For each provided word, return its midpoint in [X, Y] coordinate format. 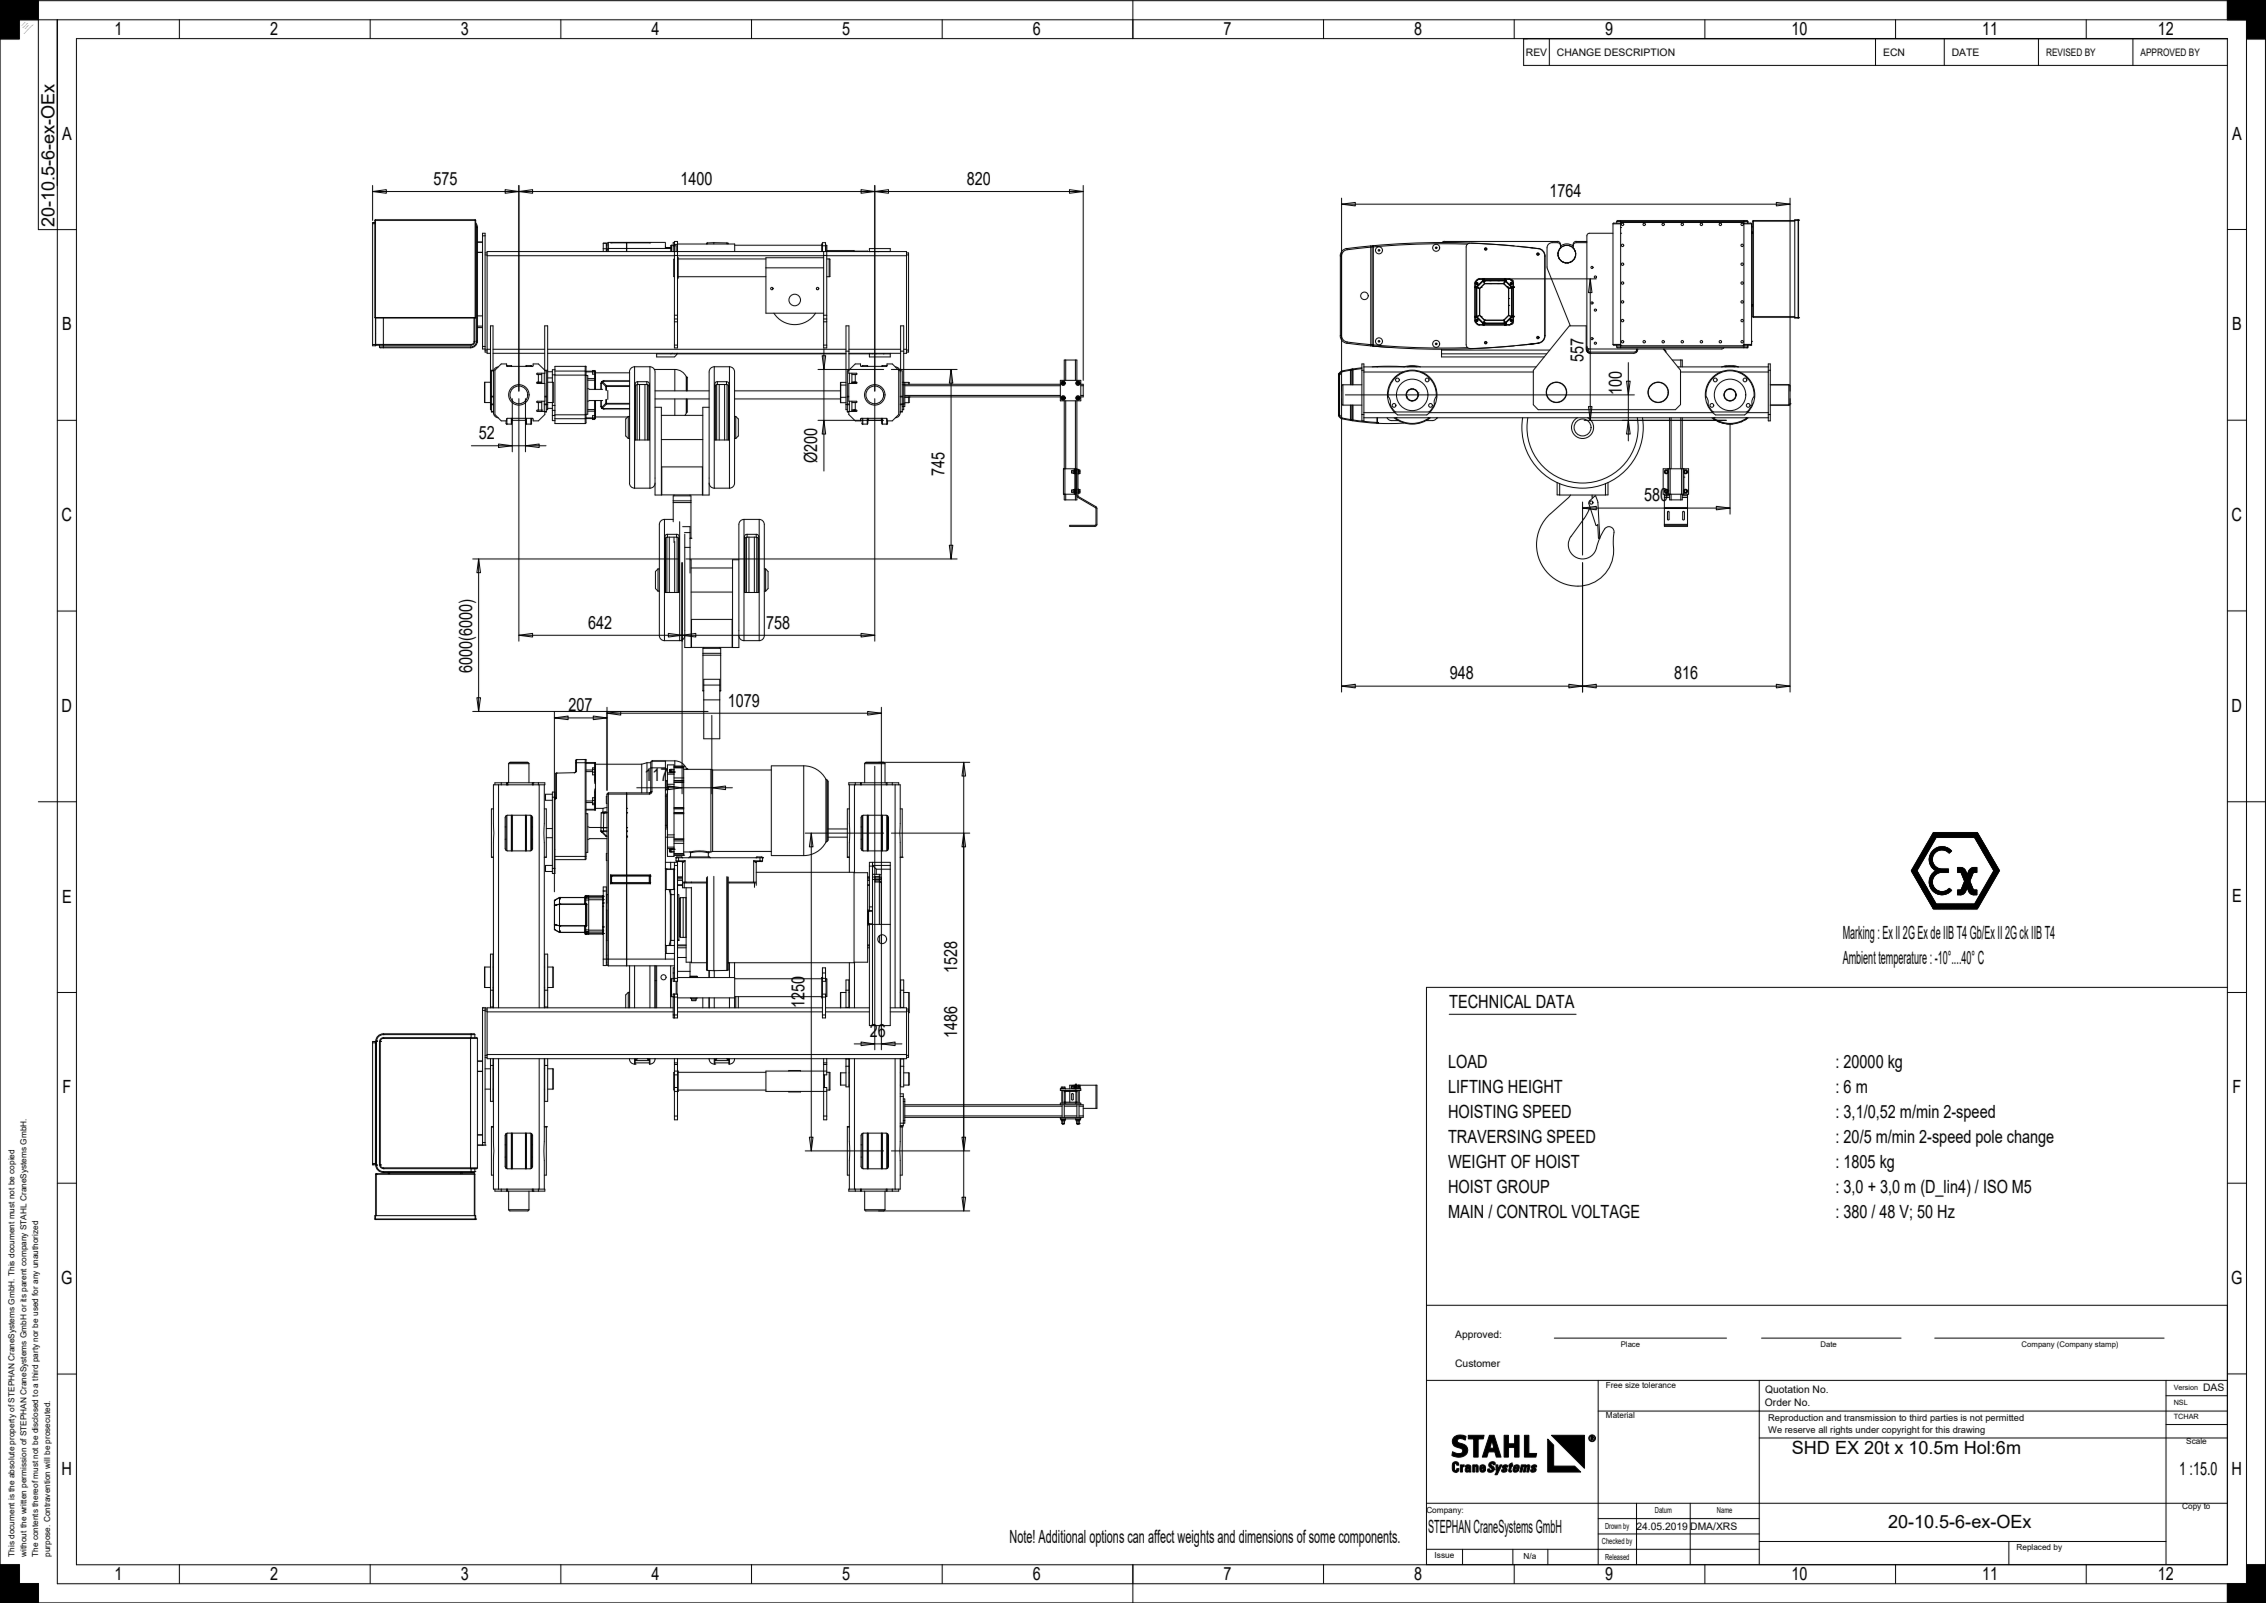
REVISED [2064, 52]
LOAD [1468, 1061]
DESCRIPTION [1639, 52]
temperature [1902, 959]
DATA [1555, 1001]
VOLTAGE [1605, 1211]
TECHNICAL [1490, 1001]
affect [1161, 1536]
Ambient [1859, 957]
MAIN [1466, 1211]
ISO [1996, 1186]
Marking [1859, 934]
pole [1989, 1138]
